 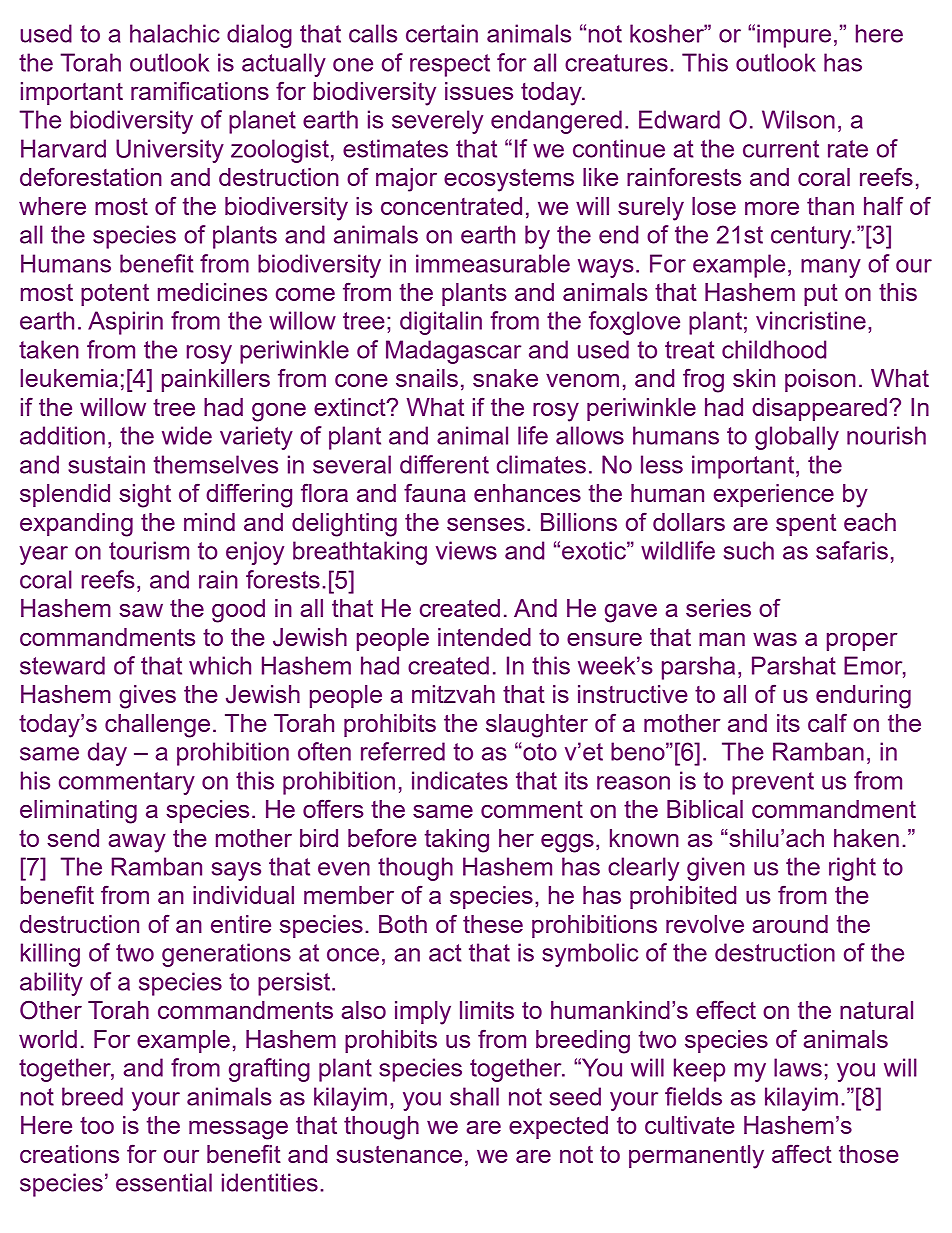 I want to click on essential, so click(x=164, y=1182).
